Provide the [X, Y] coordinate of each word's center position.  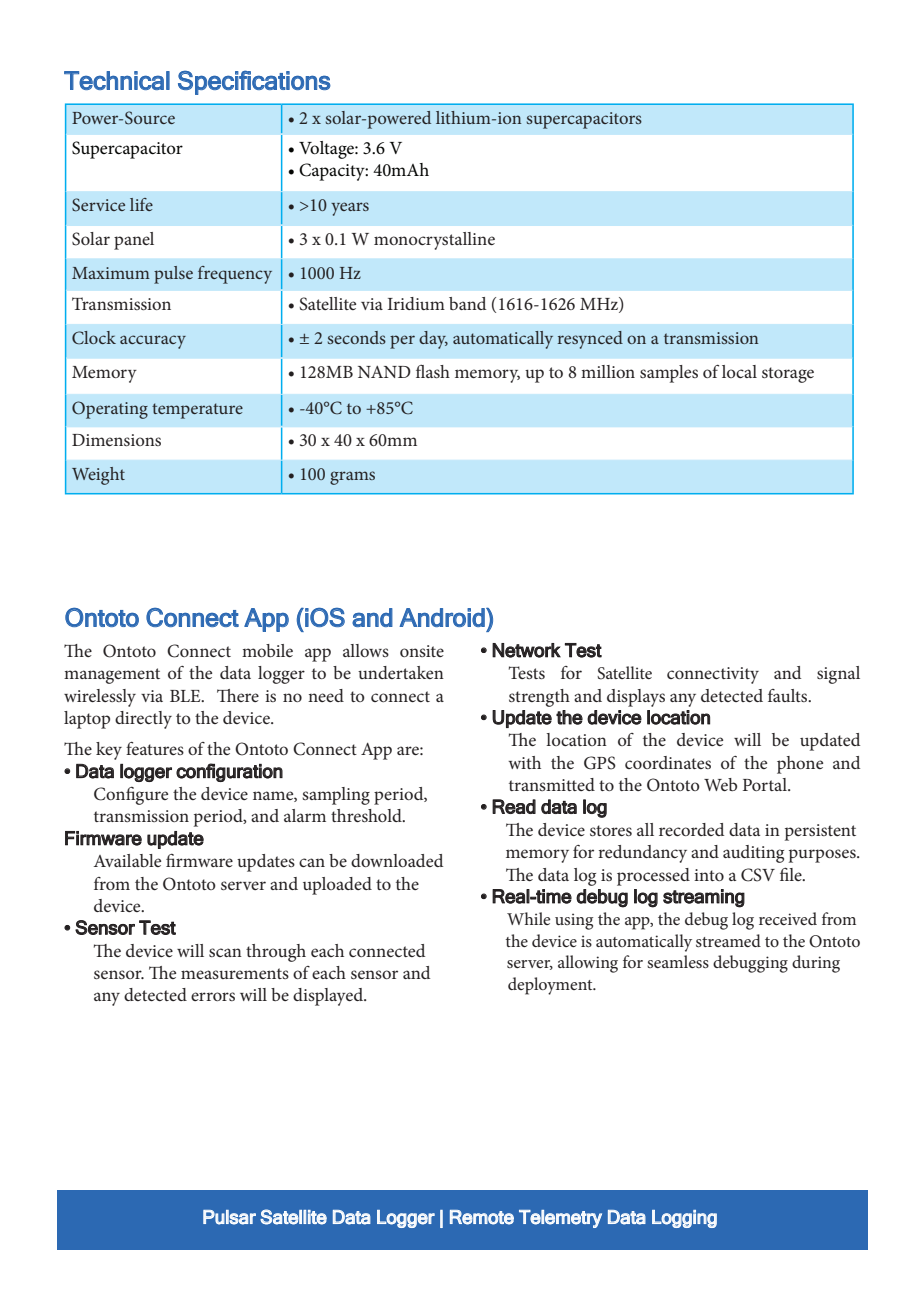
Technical [117, 80]
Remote [482, 1217]
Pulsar [229, 1217]
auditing [753, 854]
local [739, 371]
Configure [131, 796]
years [350, 209]
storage [788, 375]
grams [352, 478]
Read [514, 806]
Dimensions [116, 440]
